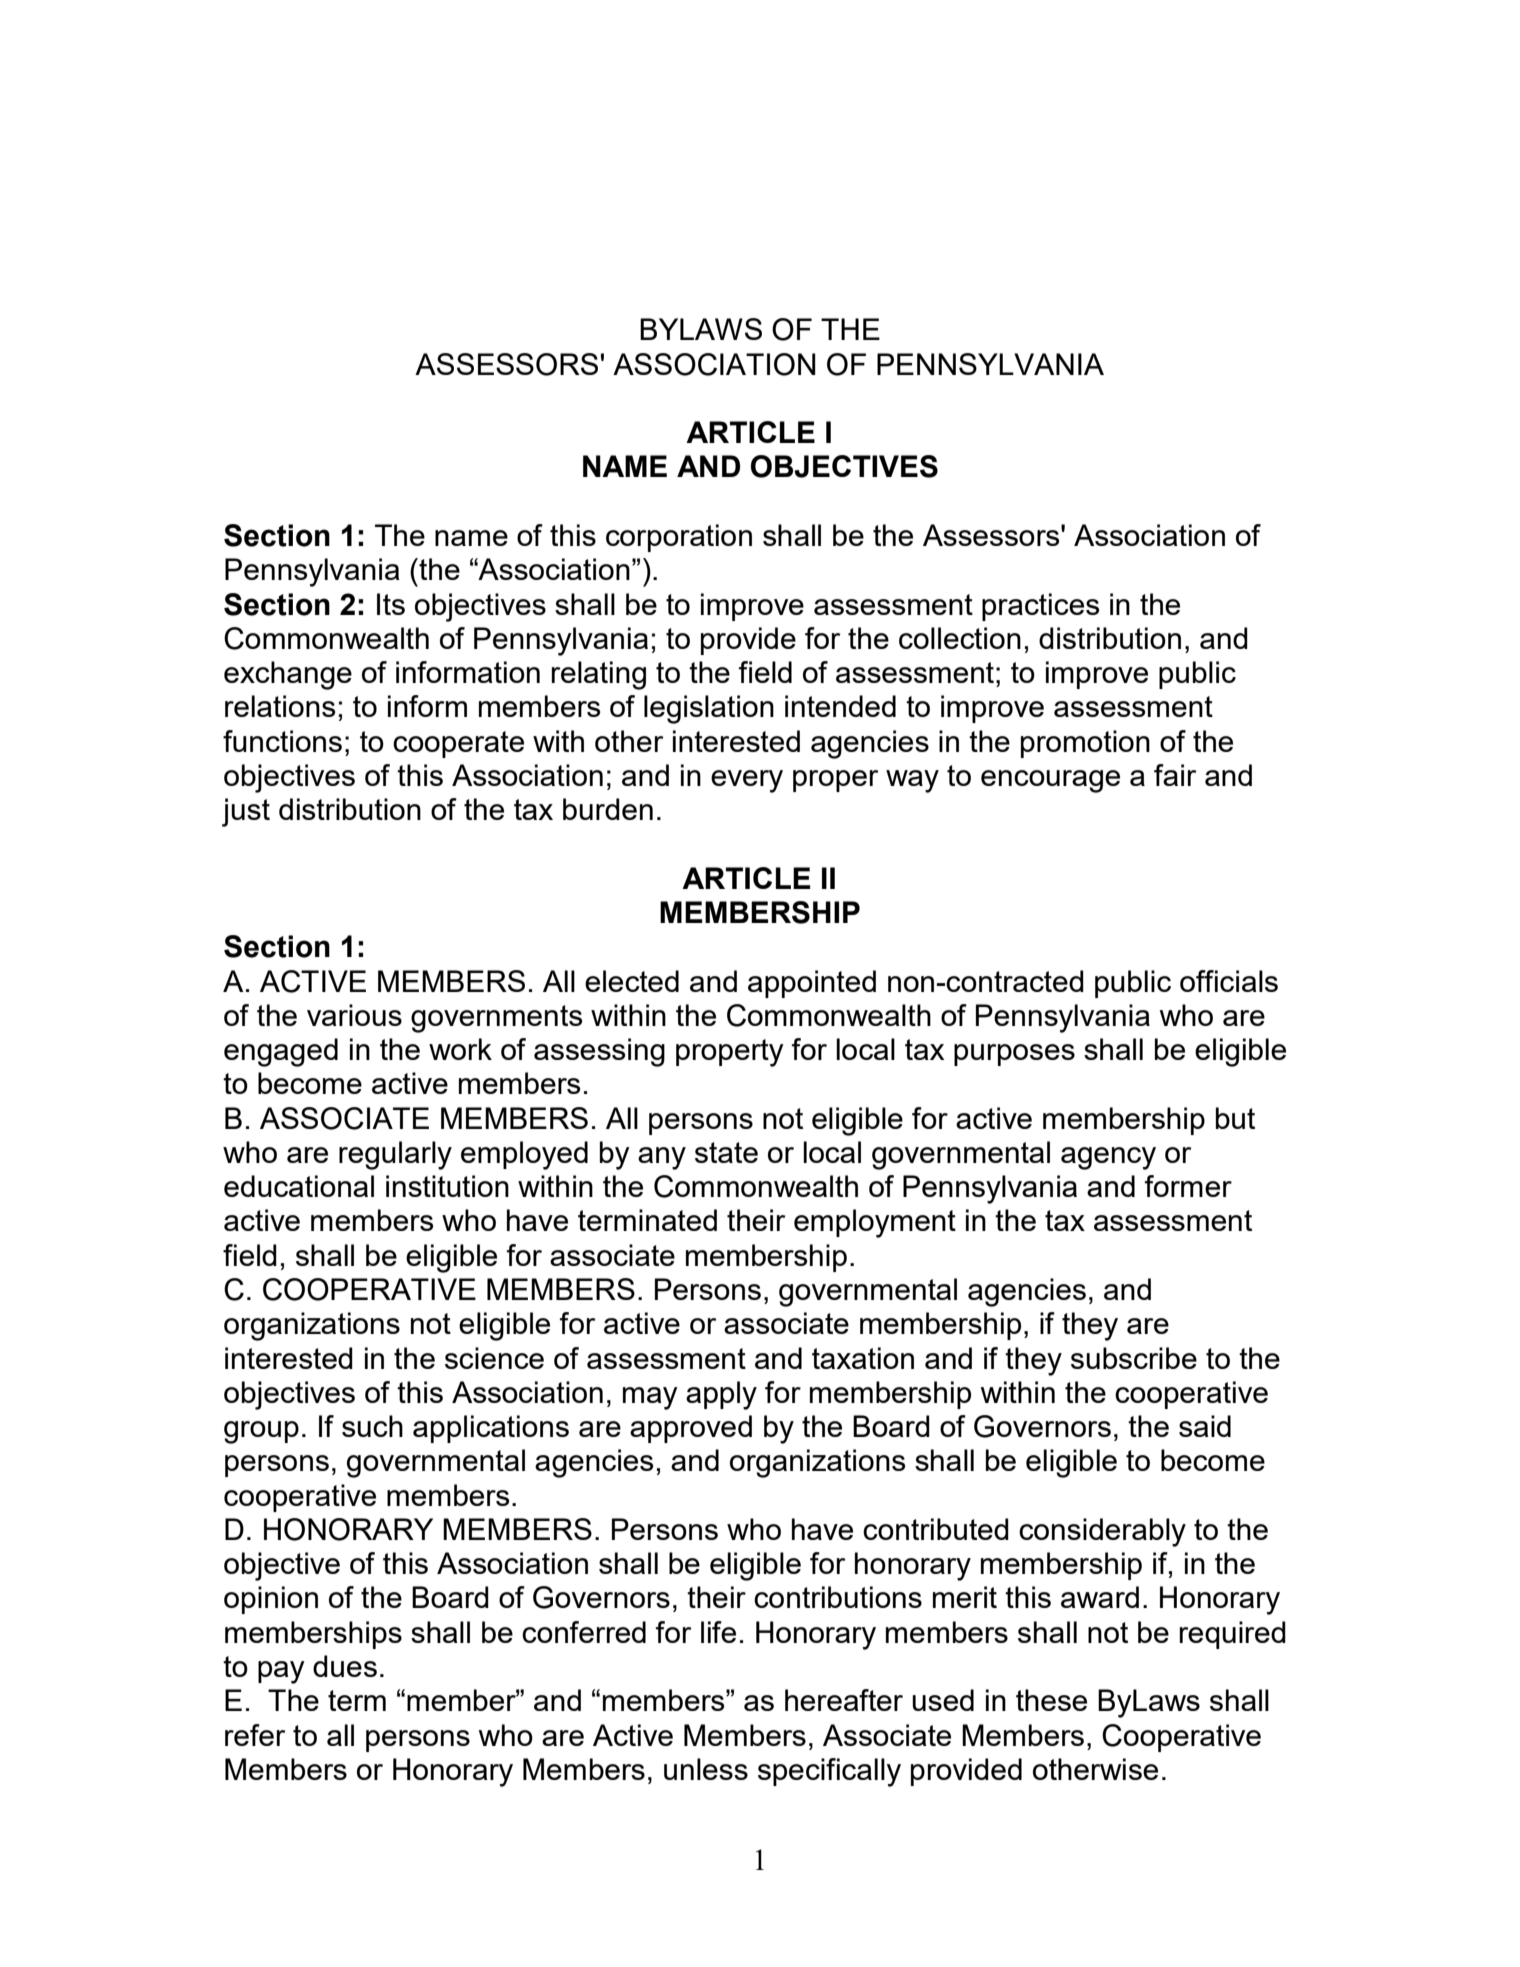 This screenshot has width=1520, height=1967. Describe the element at coordinates (747, 781) in the screenshot. I see `every` at that location.
